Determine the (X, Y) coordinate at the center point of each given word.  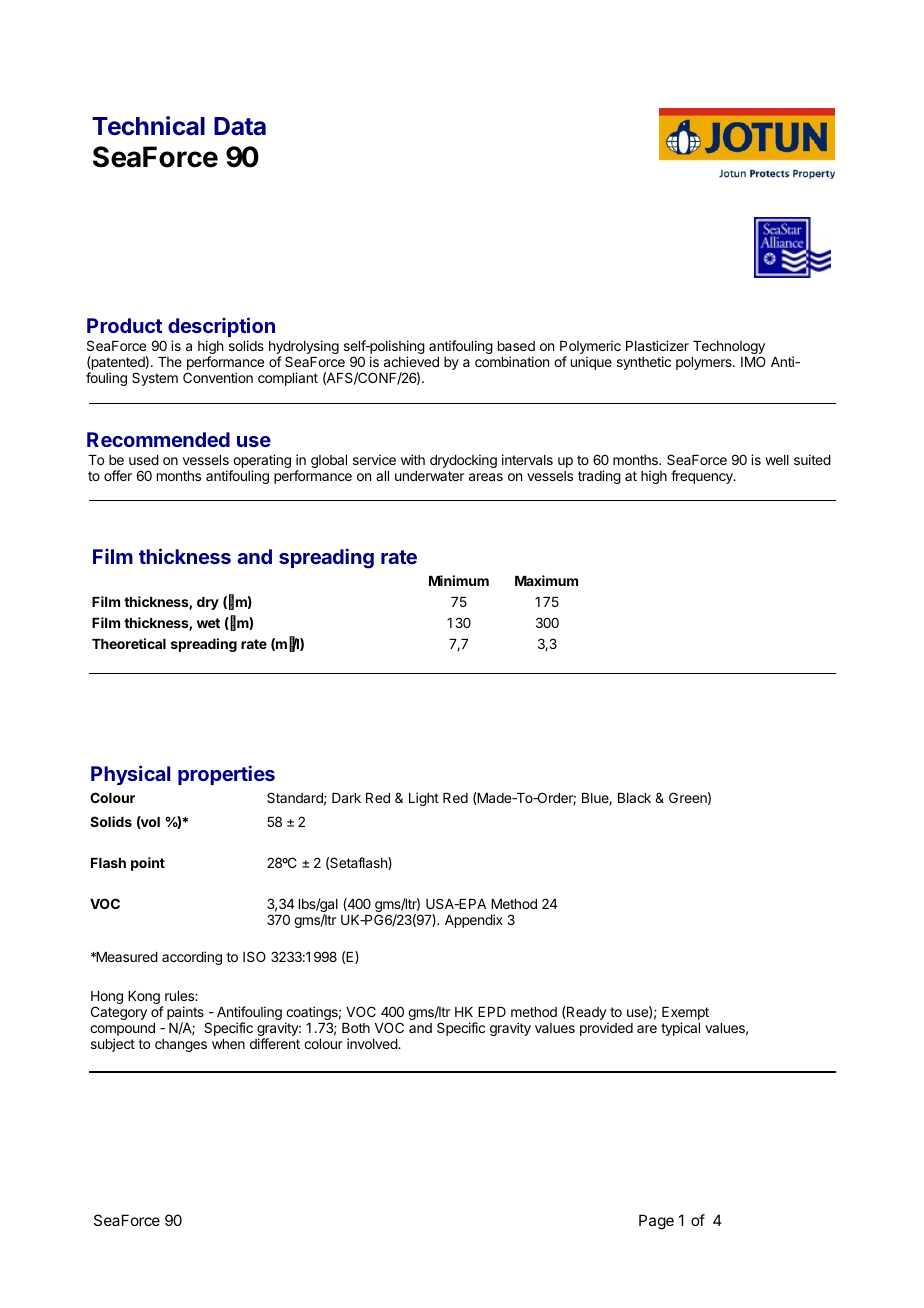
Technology (729, 349)
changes (181, 1045)
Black (634, 798)
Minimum (459, 580)
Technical (148, 126)
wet (208, 623)
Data (240, 126)
